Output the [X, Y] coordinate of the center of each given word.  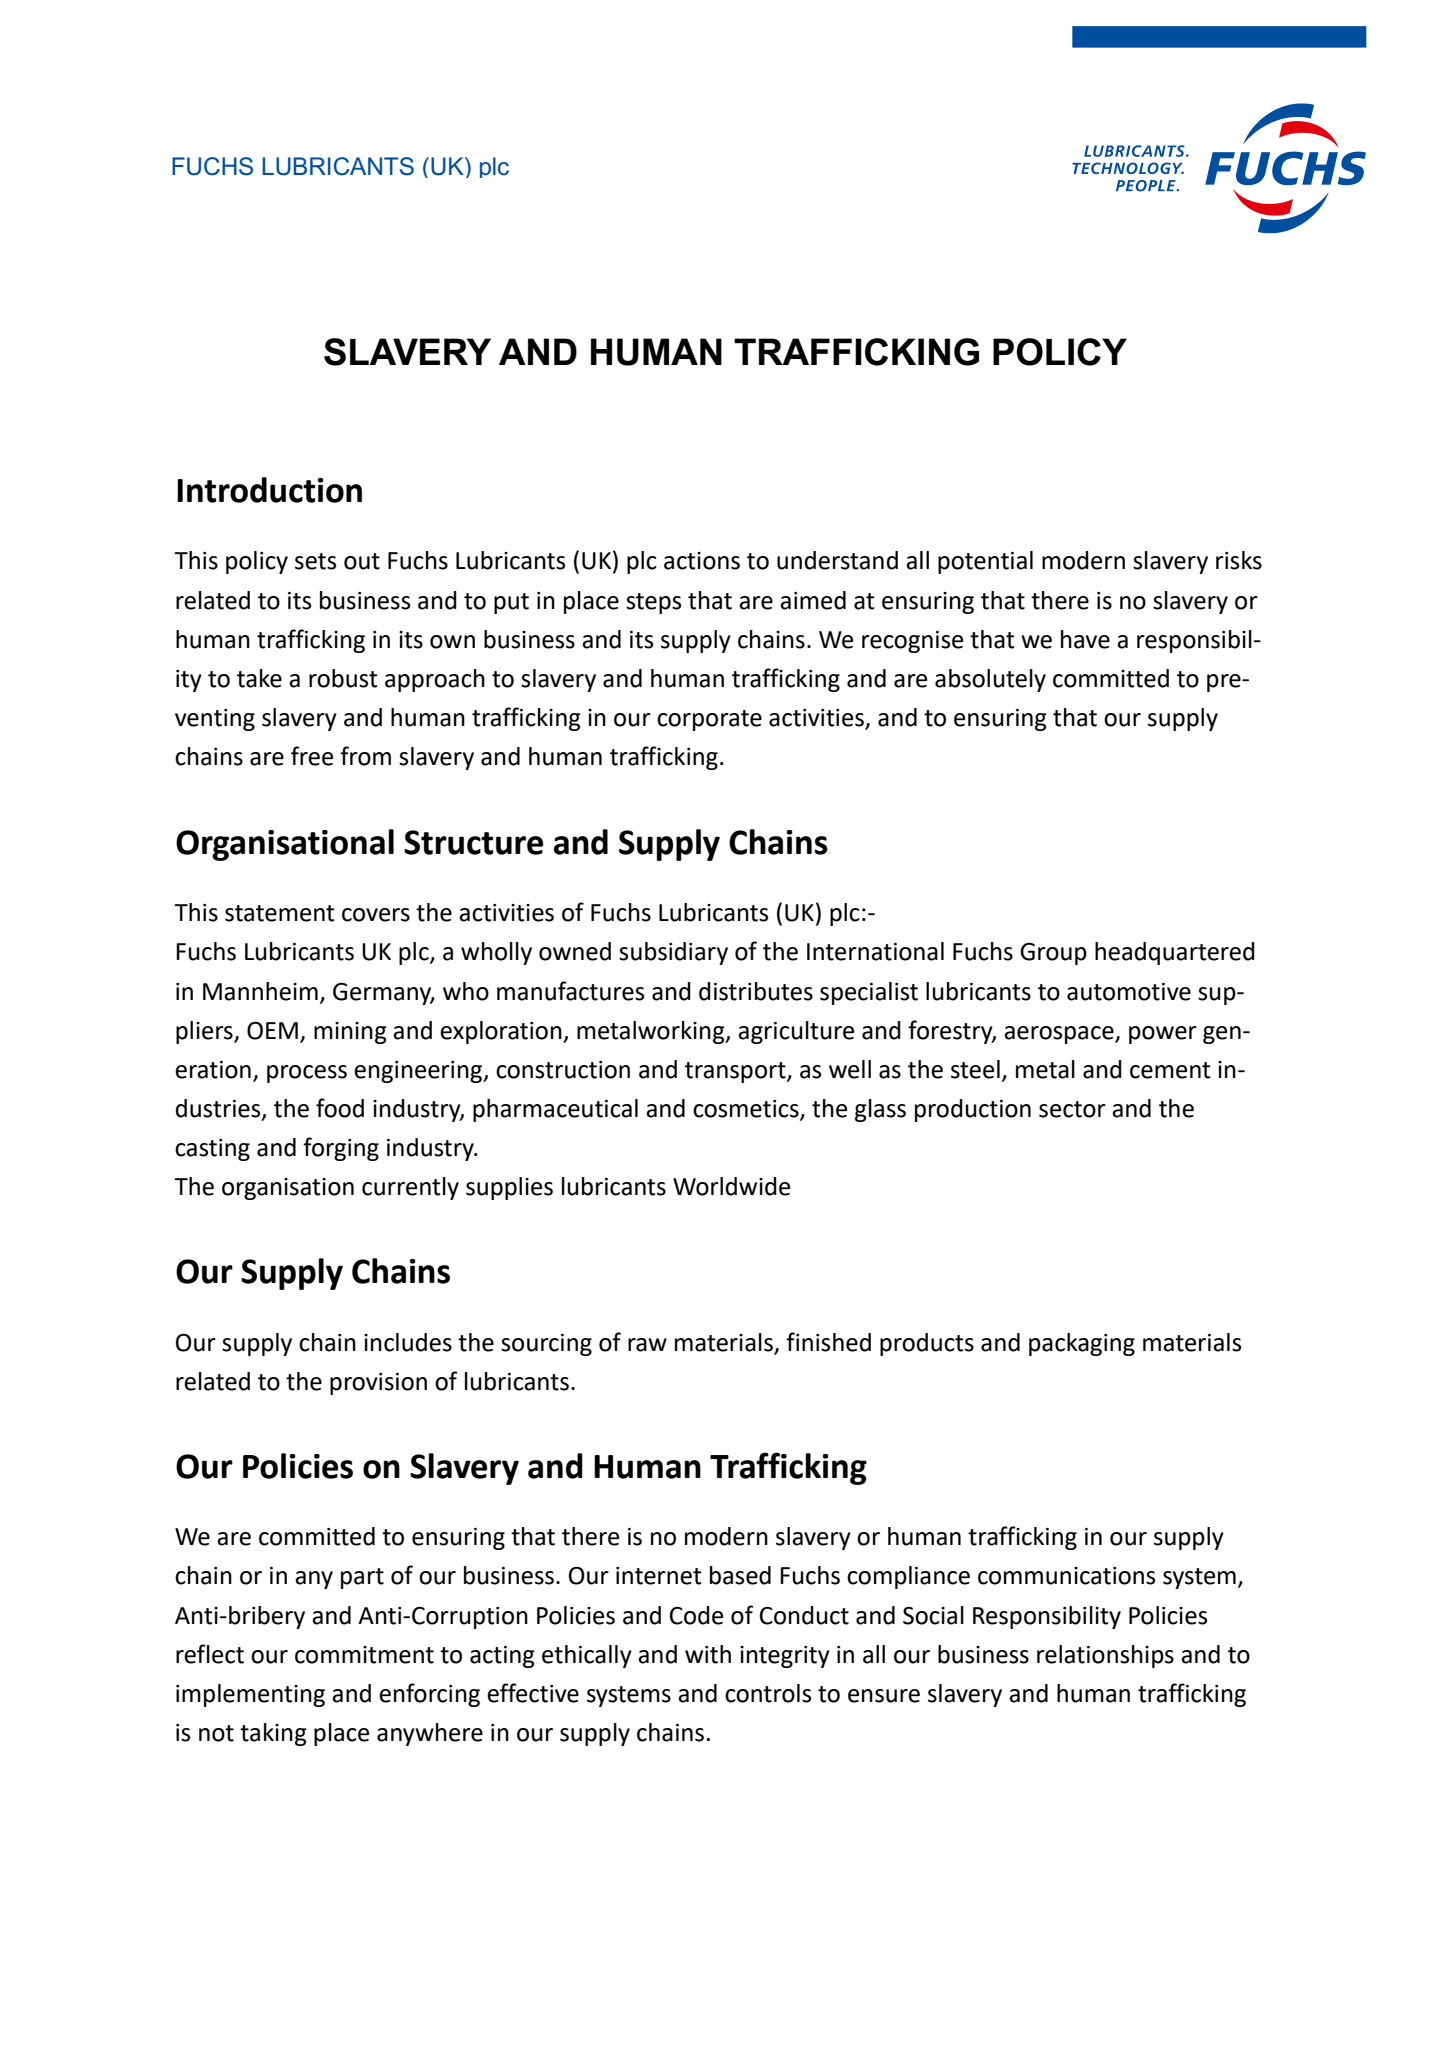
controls [768, 1693]
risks [1239, 560]
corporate [709, 720]
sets [315, 561]
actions [702, 561]
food [340, 1108]
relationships [1105, 1656]
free [312, 756]
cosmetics [747, 1110]
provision [378, 1384]
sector [1072, 1109]
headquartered [1175, 953]
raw [647, 1345]
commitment [364, 1655]
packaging [1082, 1344]
